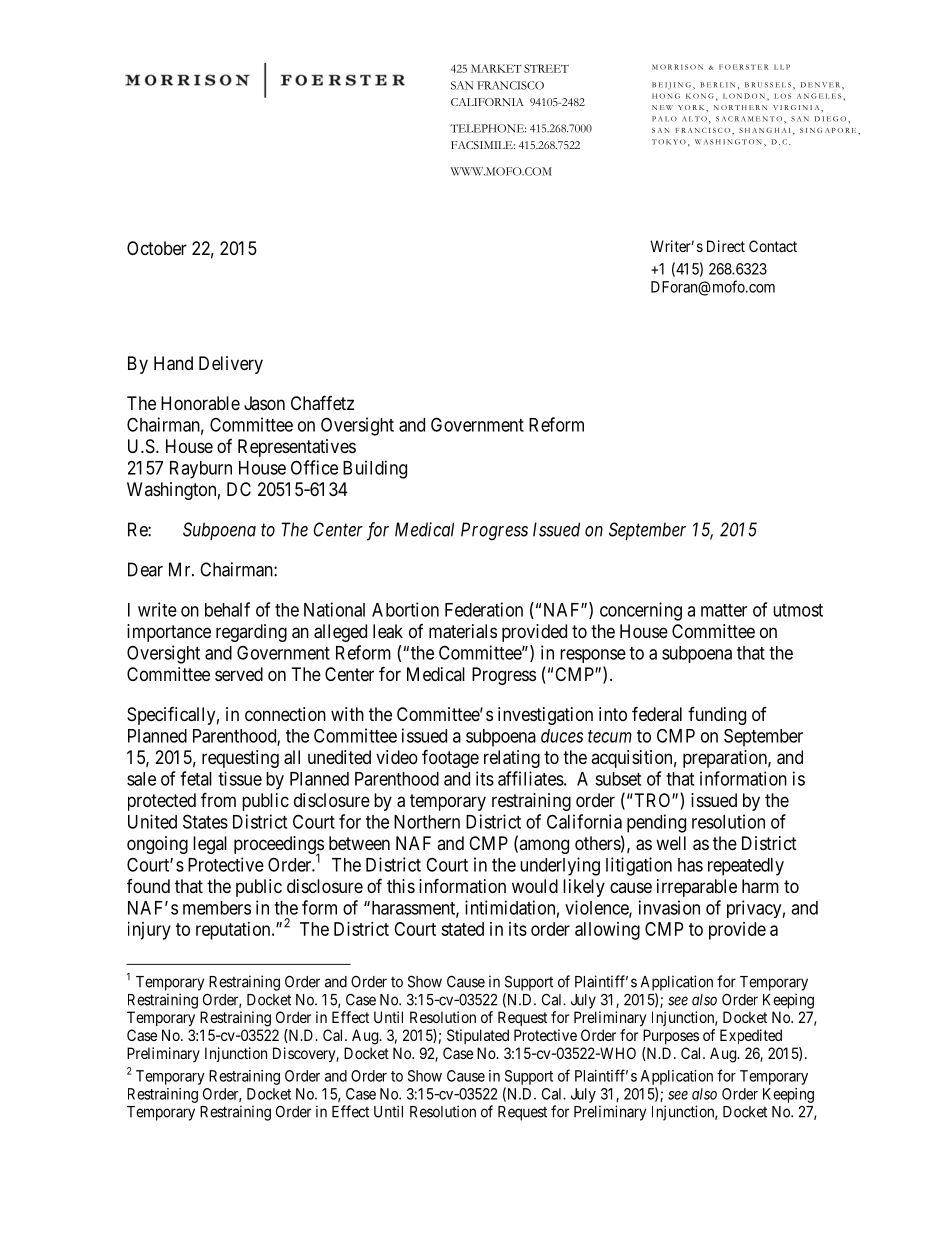  Describe the element at coordinates (744, 96) in the screenshot. I see `LONDON` at that location.
